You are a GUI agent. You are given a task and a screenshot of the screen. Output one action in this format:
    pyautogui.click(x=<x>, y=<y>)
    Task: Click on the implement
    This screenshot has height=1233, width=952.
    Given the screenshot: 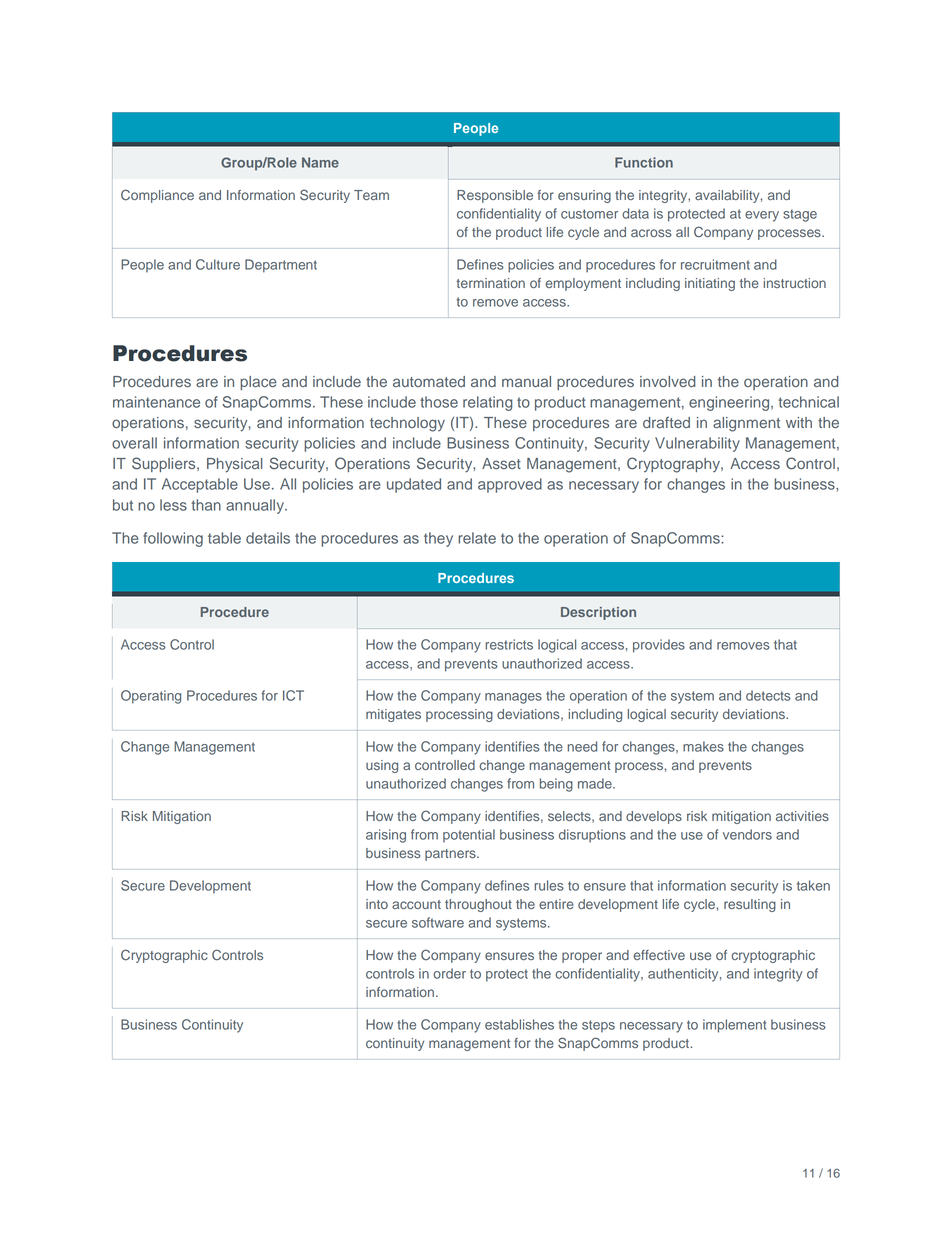 What is the action you would take?
    pyautogui.click(x=734, y=1026)
